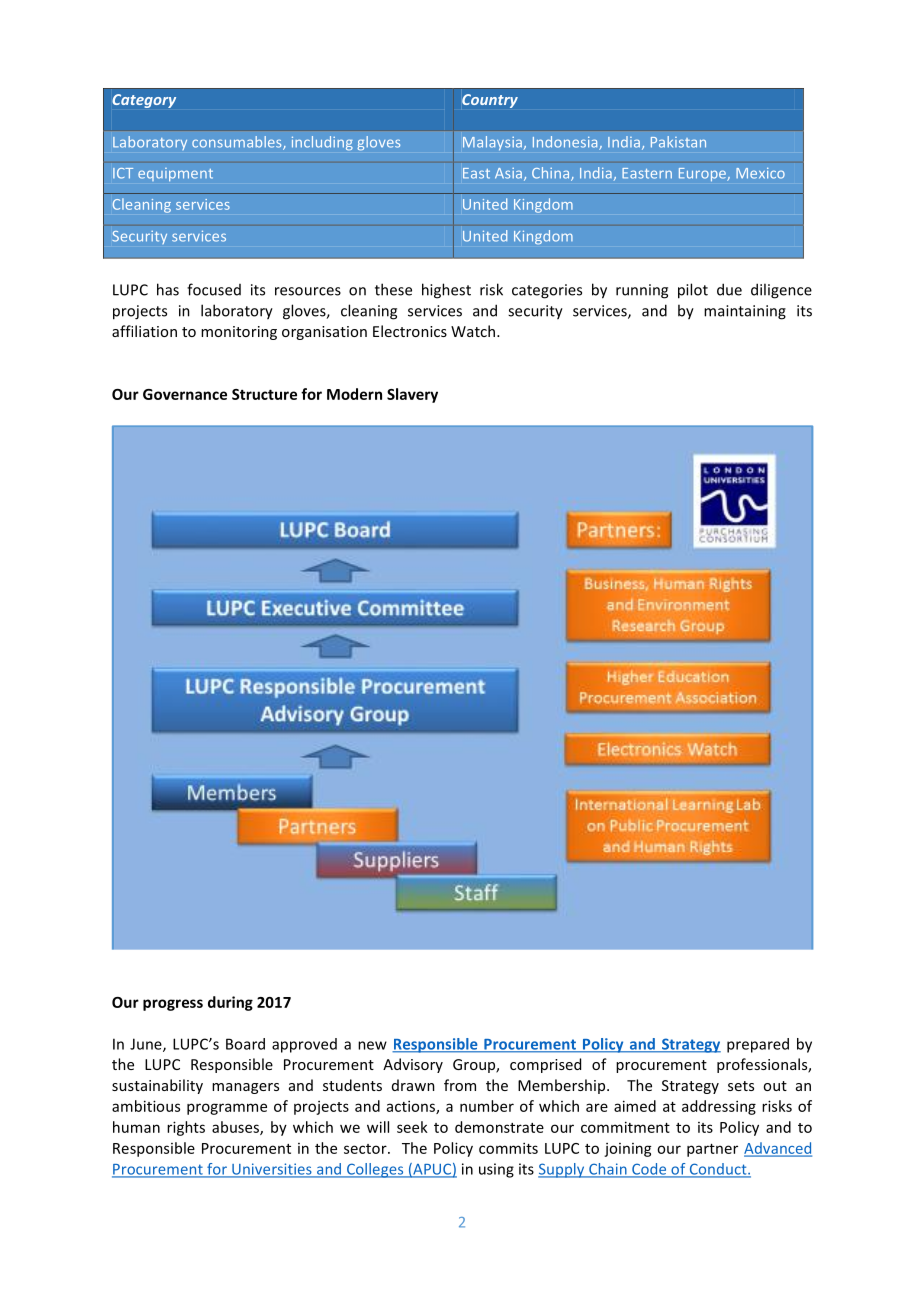  Describe the element at coordinates (230, 1003) in the screenshot. I see `during` at that location.
